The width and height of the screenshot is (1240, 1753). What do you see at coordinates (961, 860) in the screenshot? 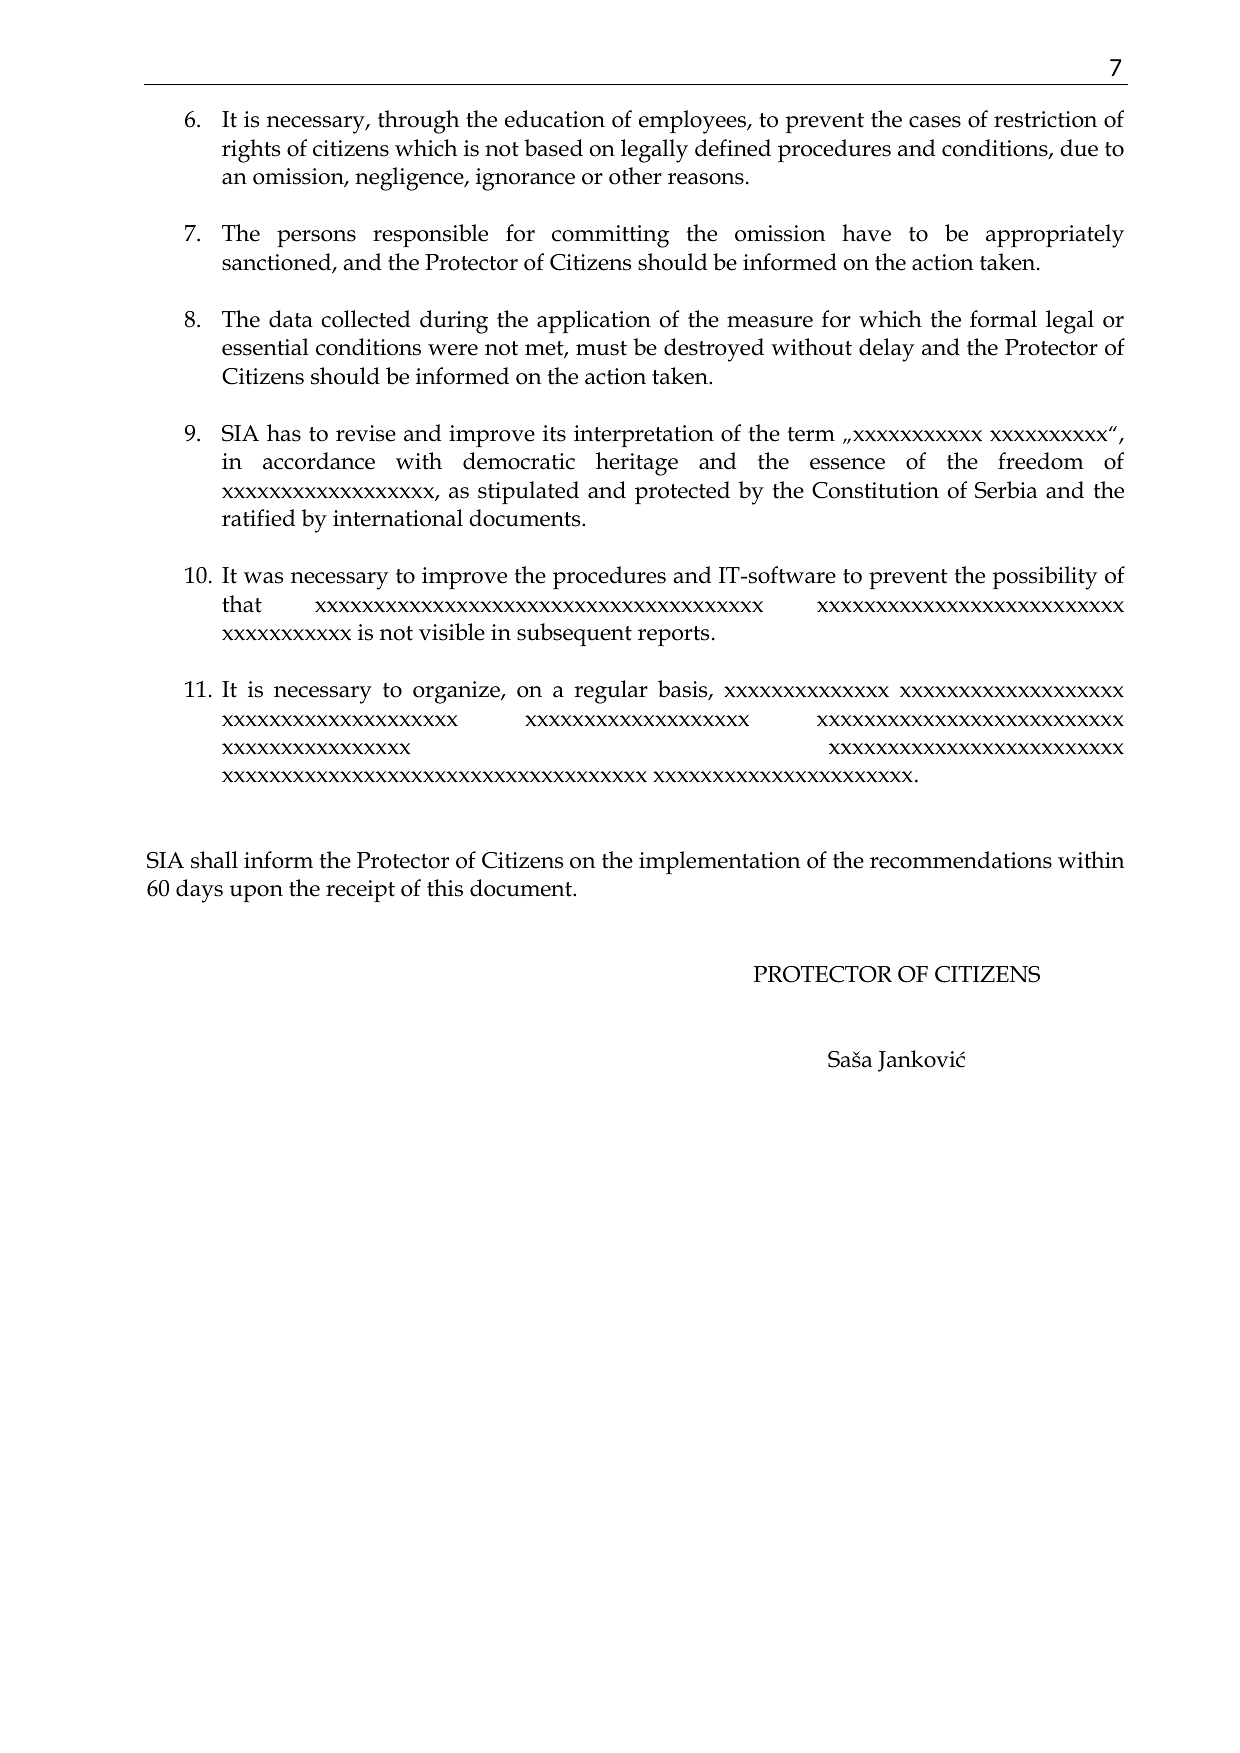
I see `recommendations` at bounding box center [961, 860].
